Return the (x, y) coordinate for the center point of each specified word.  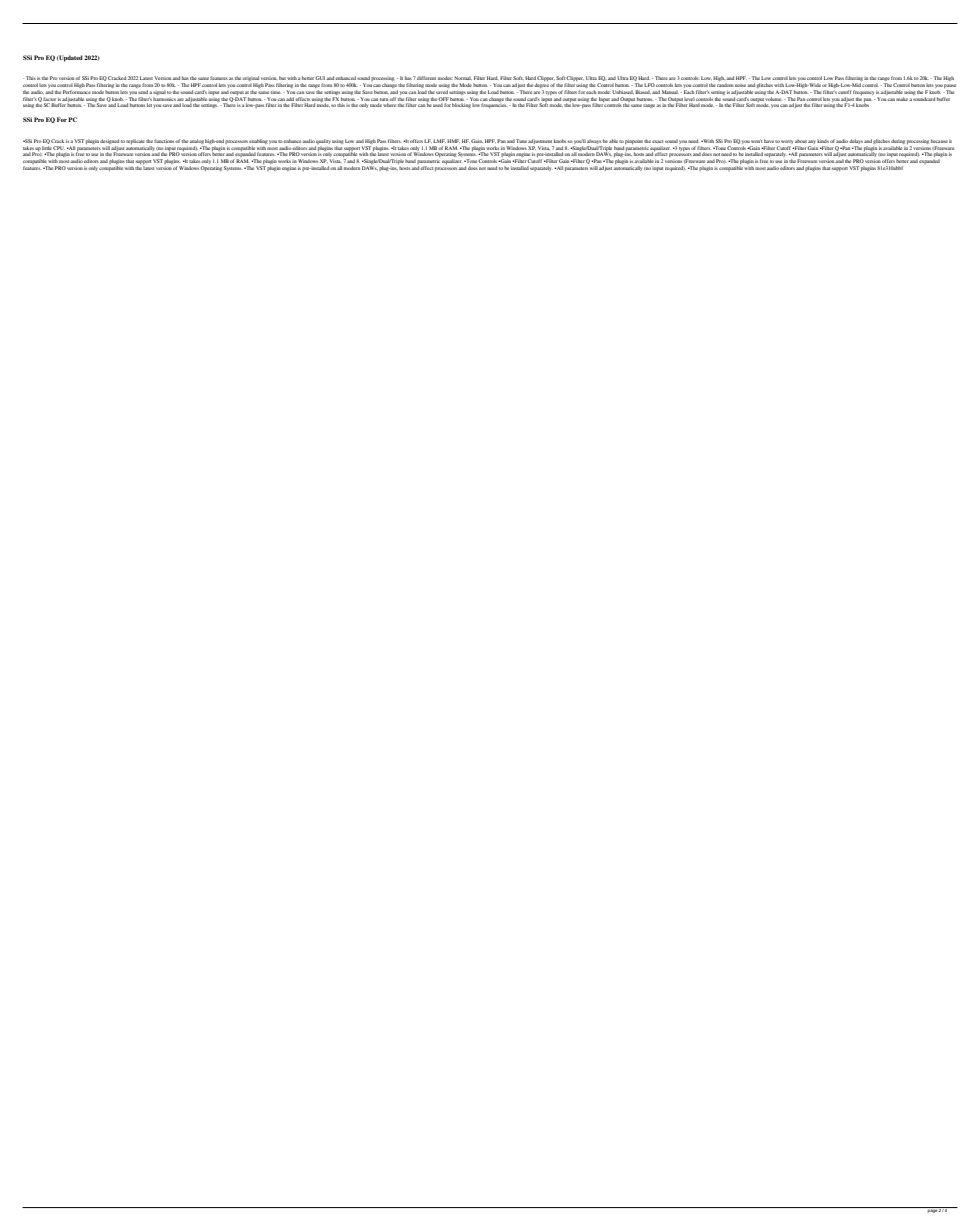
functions (165, 141)
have (769, 141)
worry (787, 142)
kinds (823, 141)
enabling (258, 141)
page (932, 1210)
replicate (135, 141)
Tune (521, 141)
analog (196, 141)
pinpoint (634, 141)
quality (323, 141)
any (812, 142)
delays (856, 141)
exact (657, 141)
